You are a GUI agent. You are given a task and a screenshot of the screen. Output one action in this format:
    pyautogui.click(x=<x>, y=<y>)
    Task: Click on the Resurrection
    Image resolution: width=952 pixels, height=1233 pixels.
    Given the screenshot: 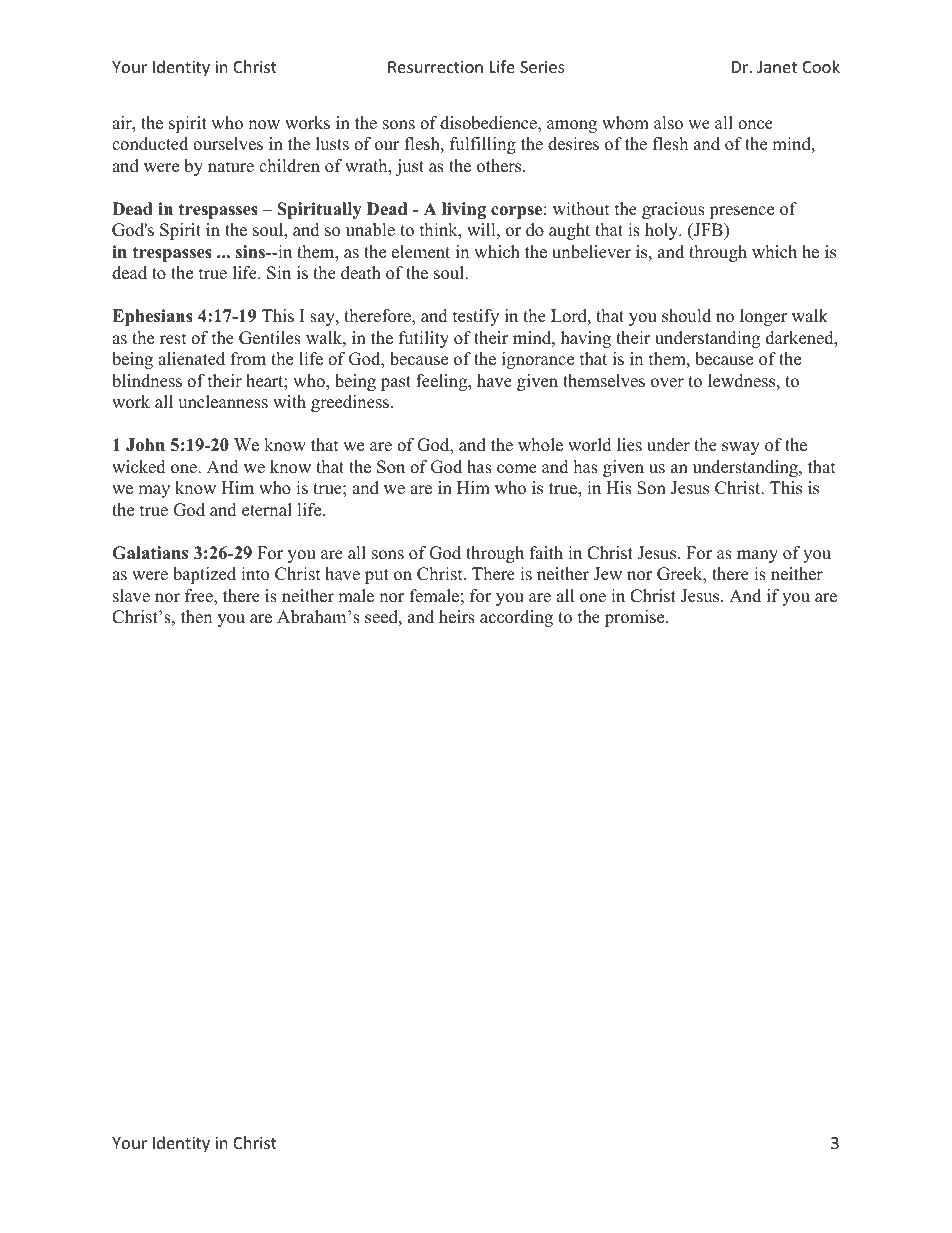 What is the action you would take?
    pyautogui.click(x=435, y=67)
